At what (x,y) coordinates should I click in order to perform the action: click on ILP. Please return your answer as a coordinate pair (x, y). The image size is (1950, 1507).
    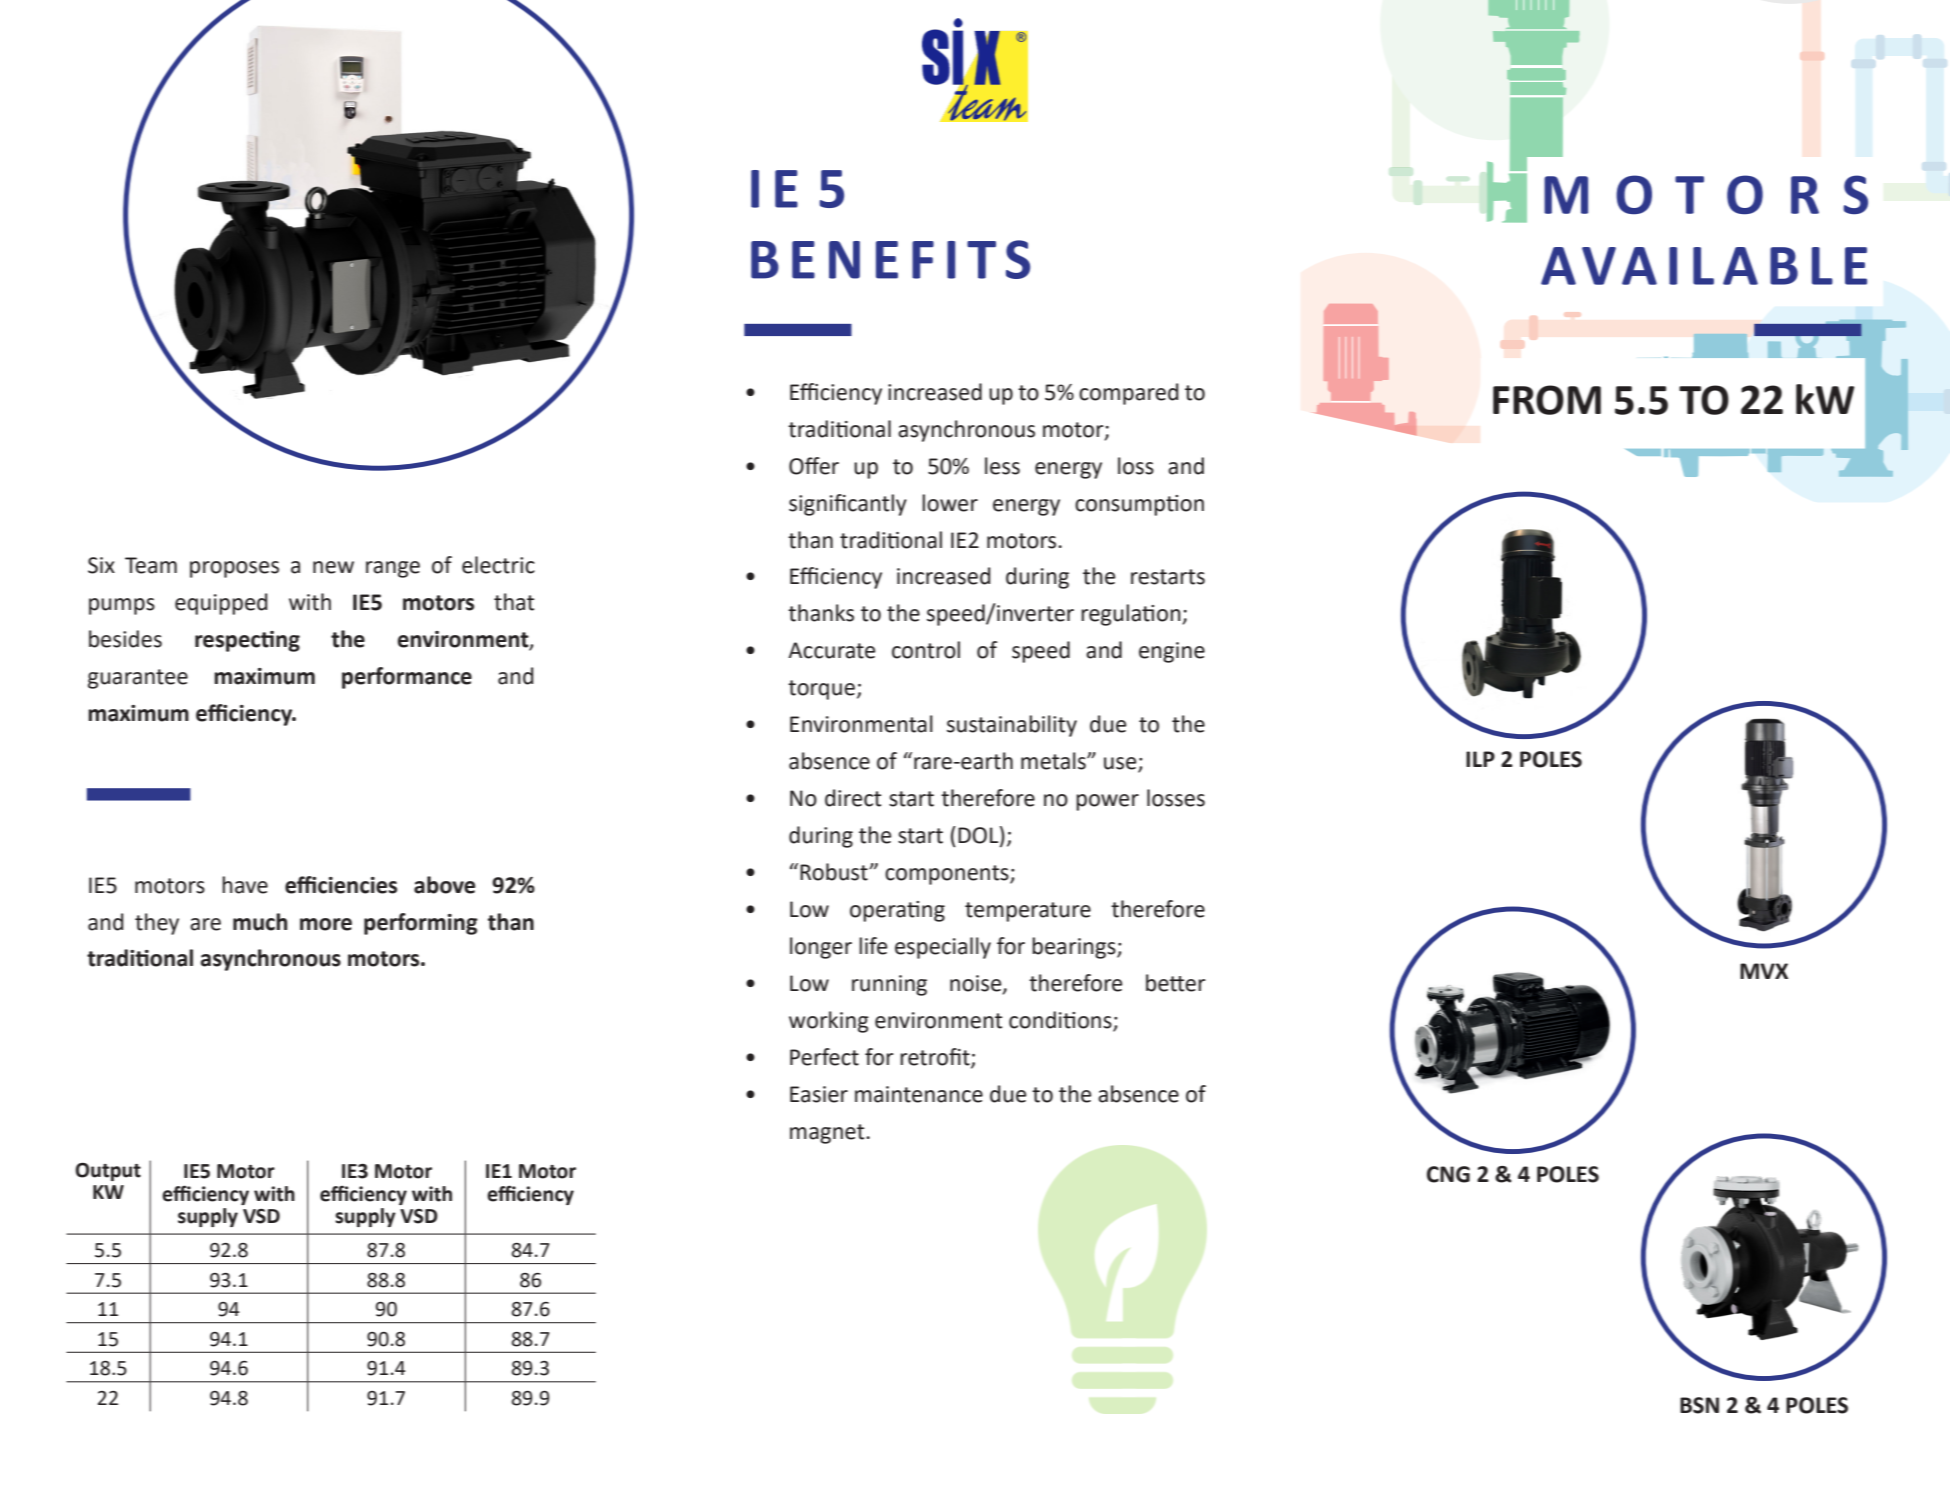
    Looking at the image, I should click on (1480, 759).
